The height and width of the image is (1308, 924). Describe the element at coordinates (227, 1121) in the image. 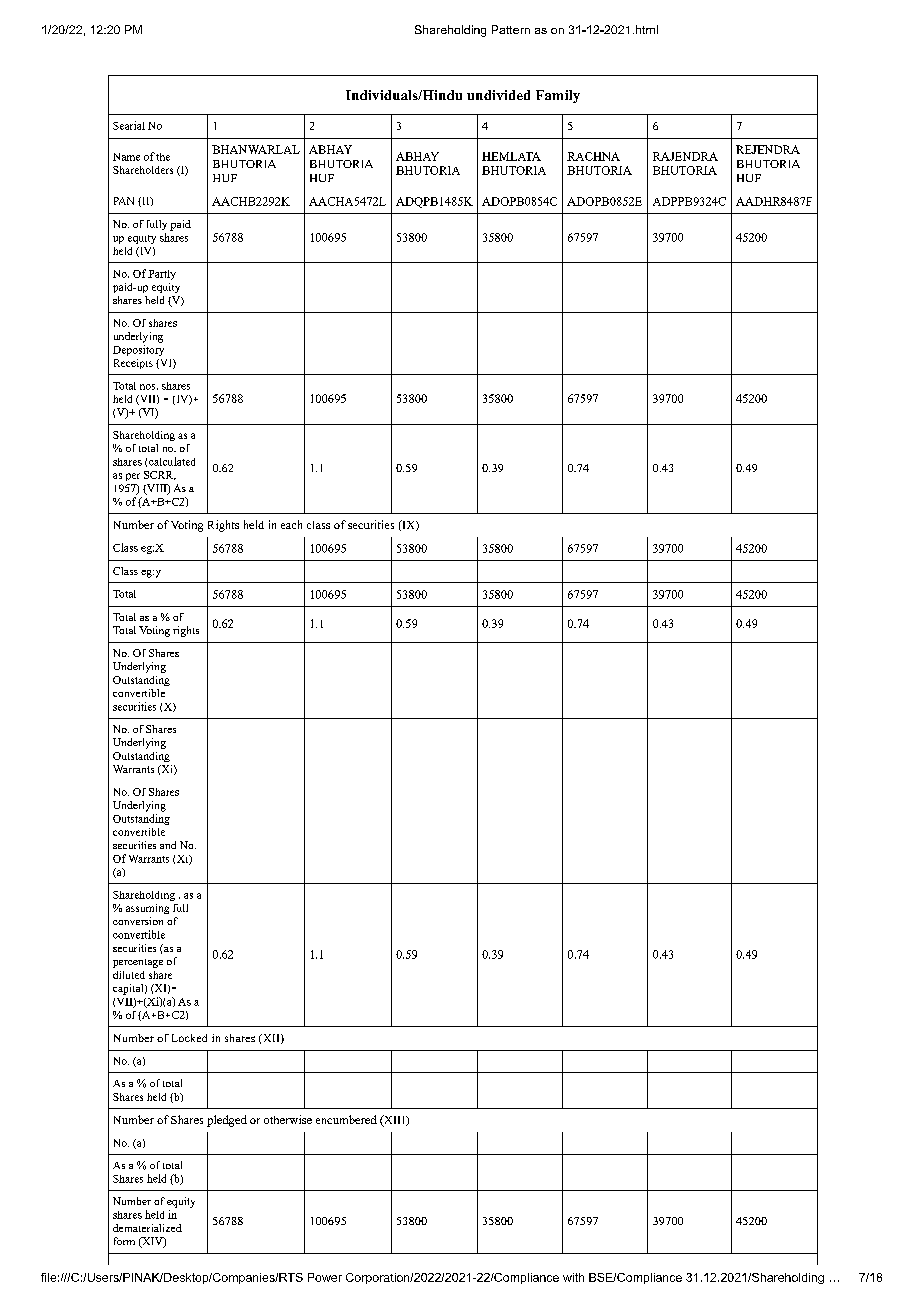

I see `pledged` at that location.
